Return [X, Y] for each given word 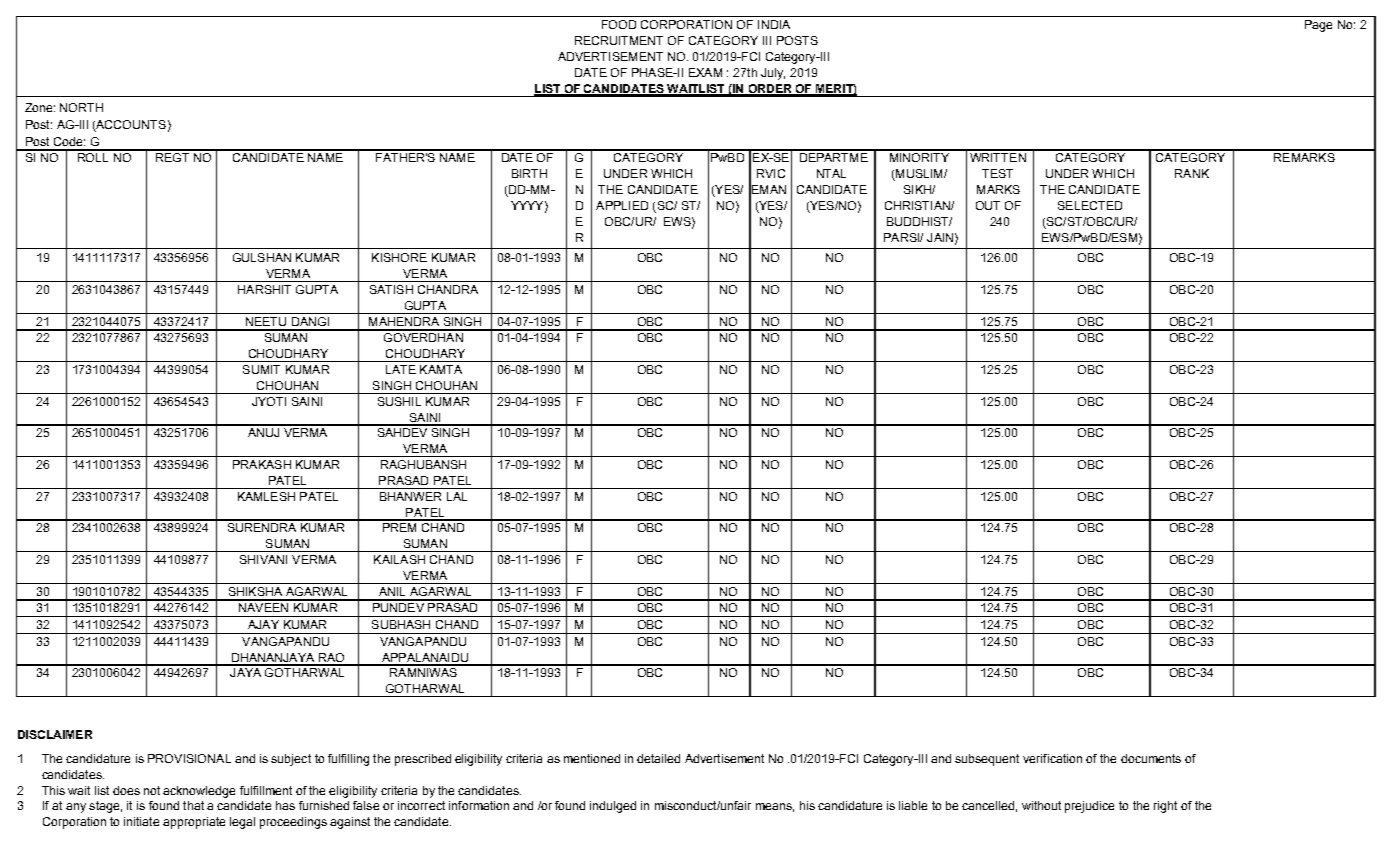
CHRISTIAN [918, 205]
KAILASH [399, 559]
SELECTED [1090, 205]
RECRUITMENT [619, 40]
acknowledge [199, 792]
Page [1318, 26]
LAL [457, 496]
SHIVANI [263, 559]
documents [1151, 758]
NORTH [81, 107]
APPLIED [622, 205]
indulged [613, 807]
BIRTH [529, 173]
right [1165, 807]
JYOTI [269, 401]
